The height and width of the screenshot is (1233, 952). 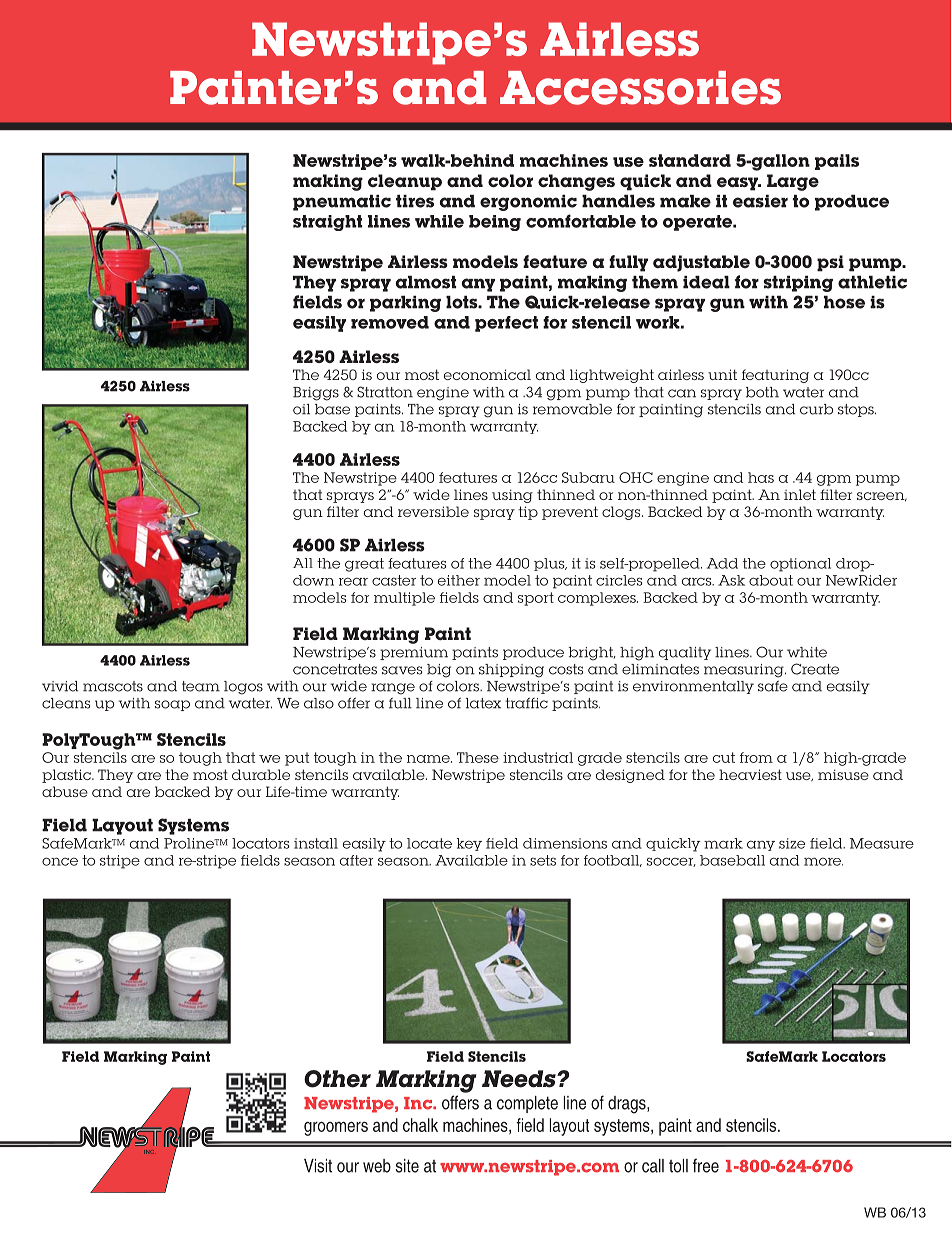 I want to click on free, so click(x=706, y=1165).
